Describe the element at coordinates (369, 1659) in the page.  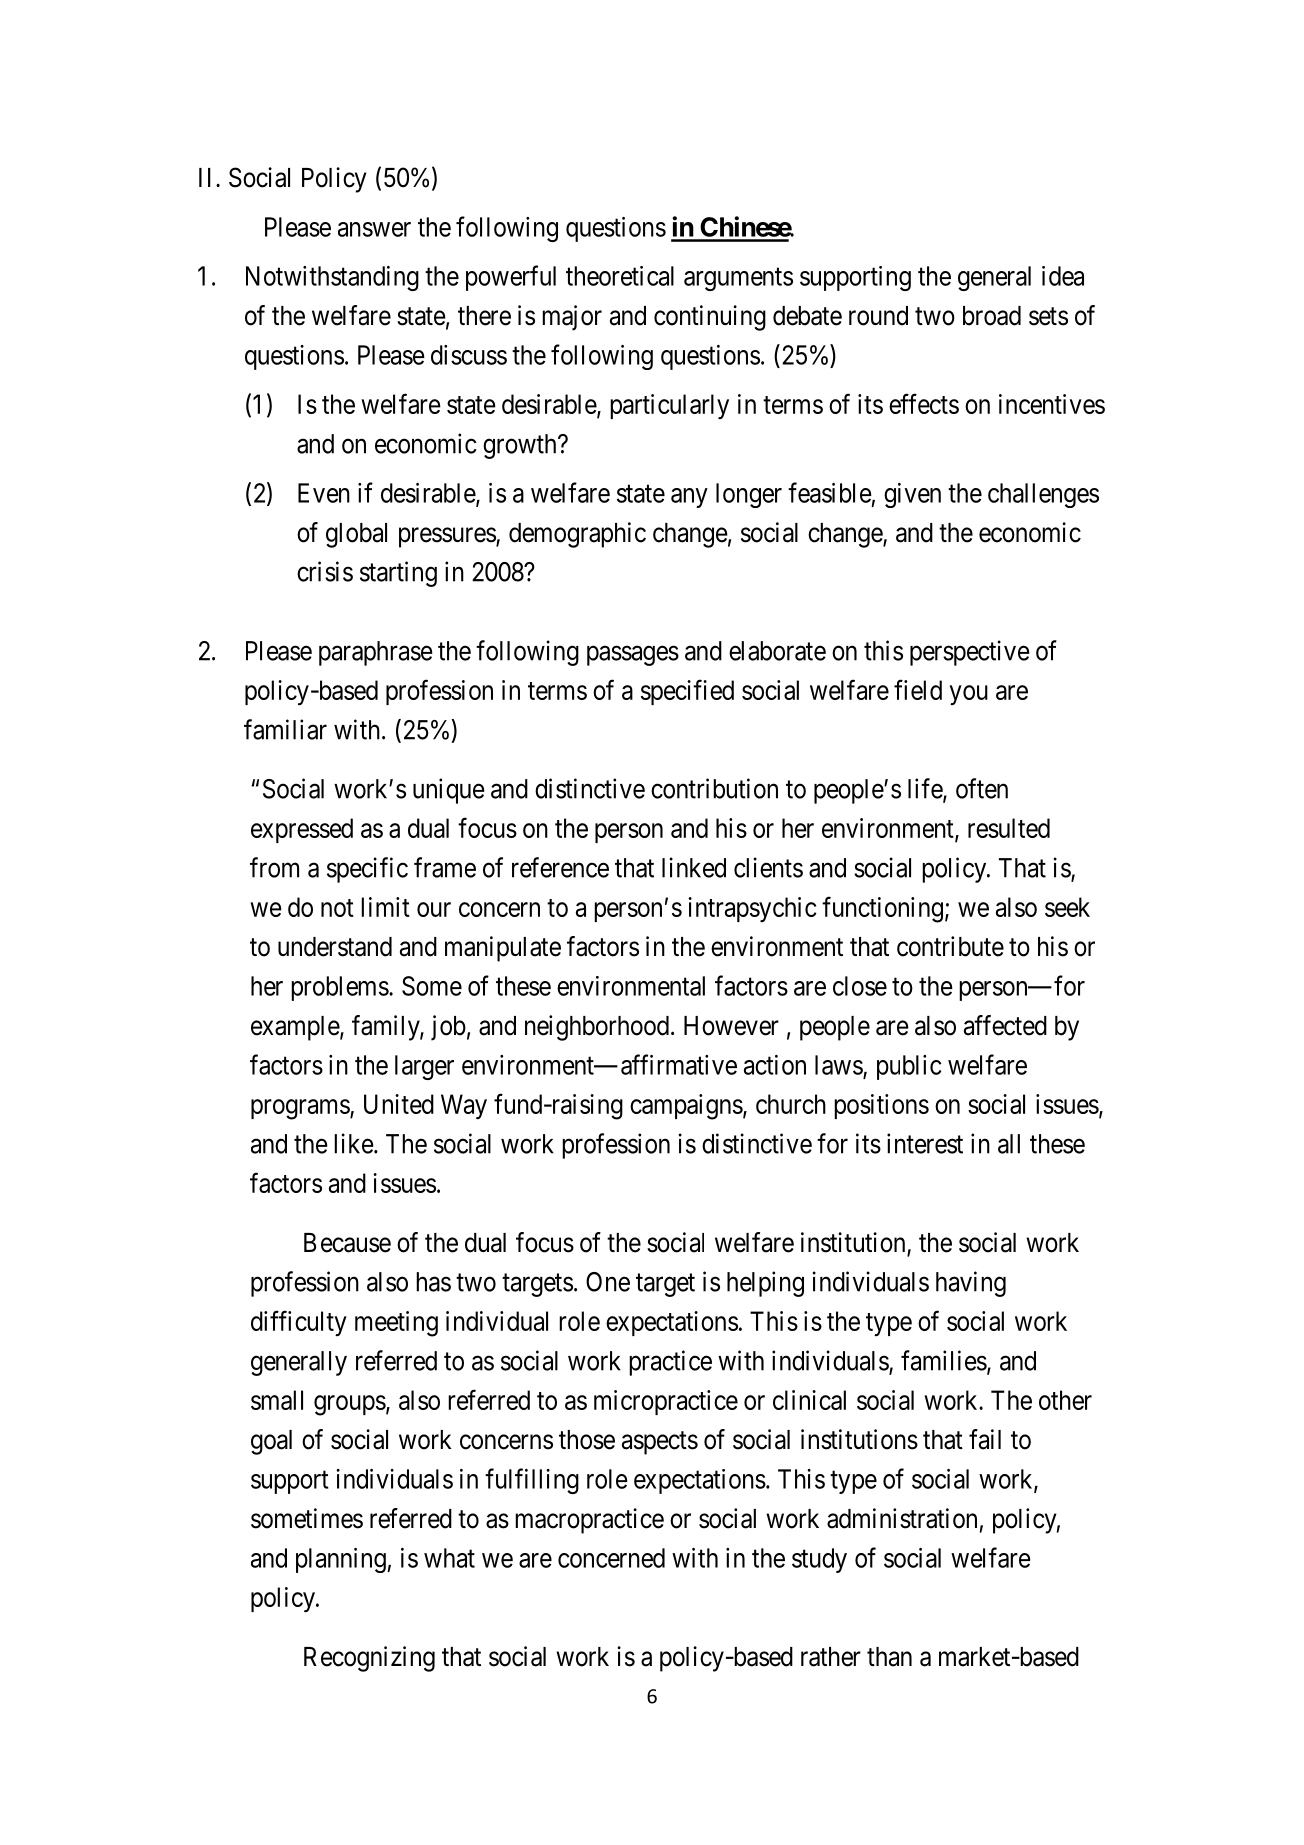
I see `Recognizing` at that location.
